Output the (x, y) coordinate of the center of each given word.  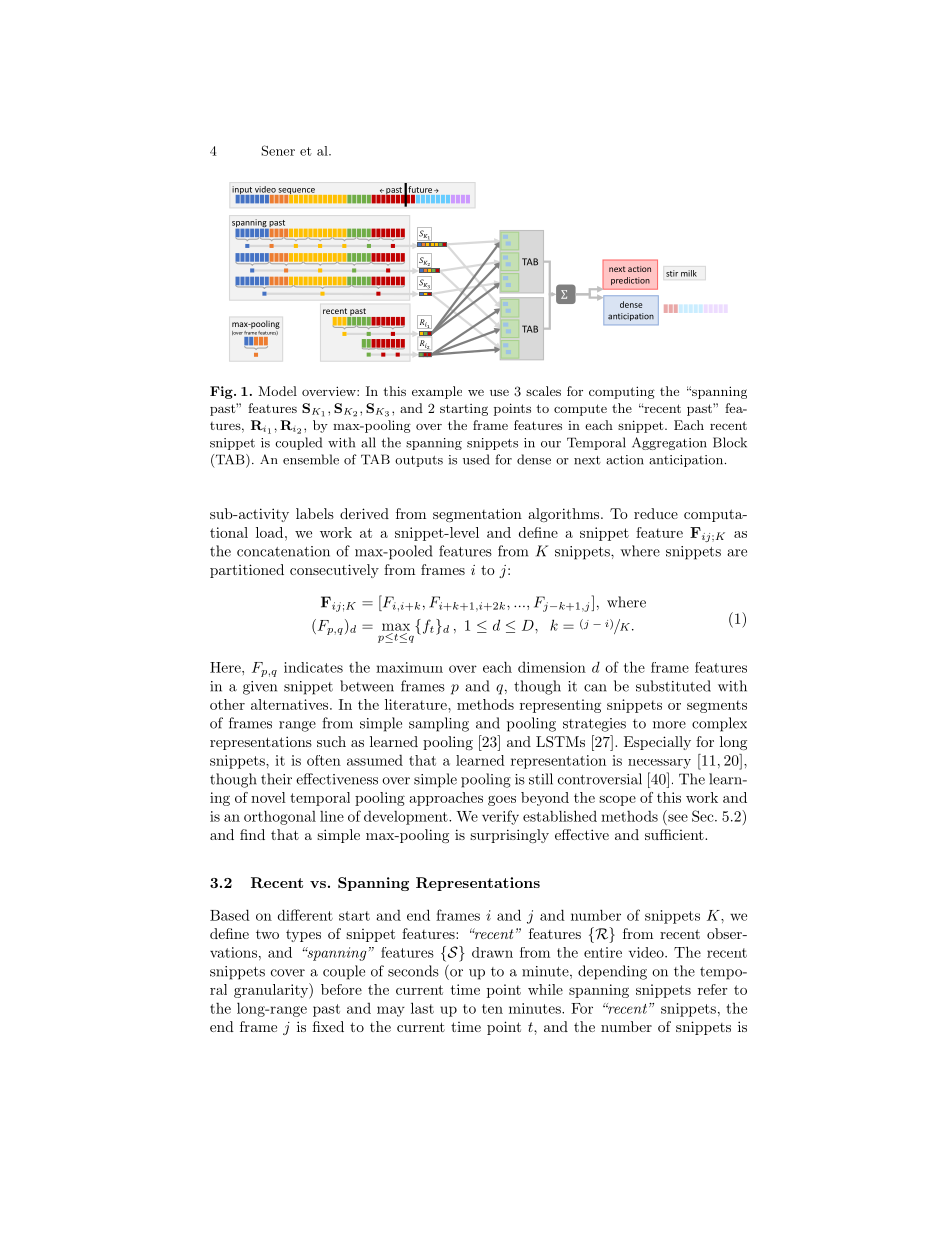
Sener (278, 150)
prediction (630, 281)
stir (672, 273)
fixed (328, 1026)
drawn (492, 952)
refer (713, 989)
